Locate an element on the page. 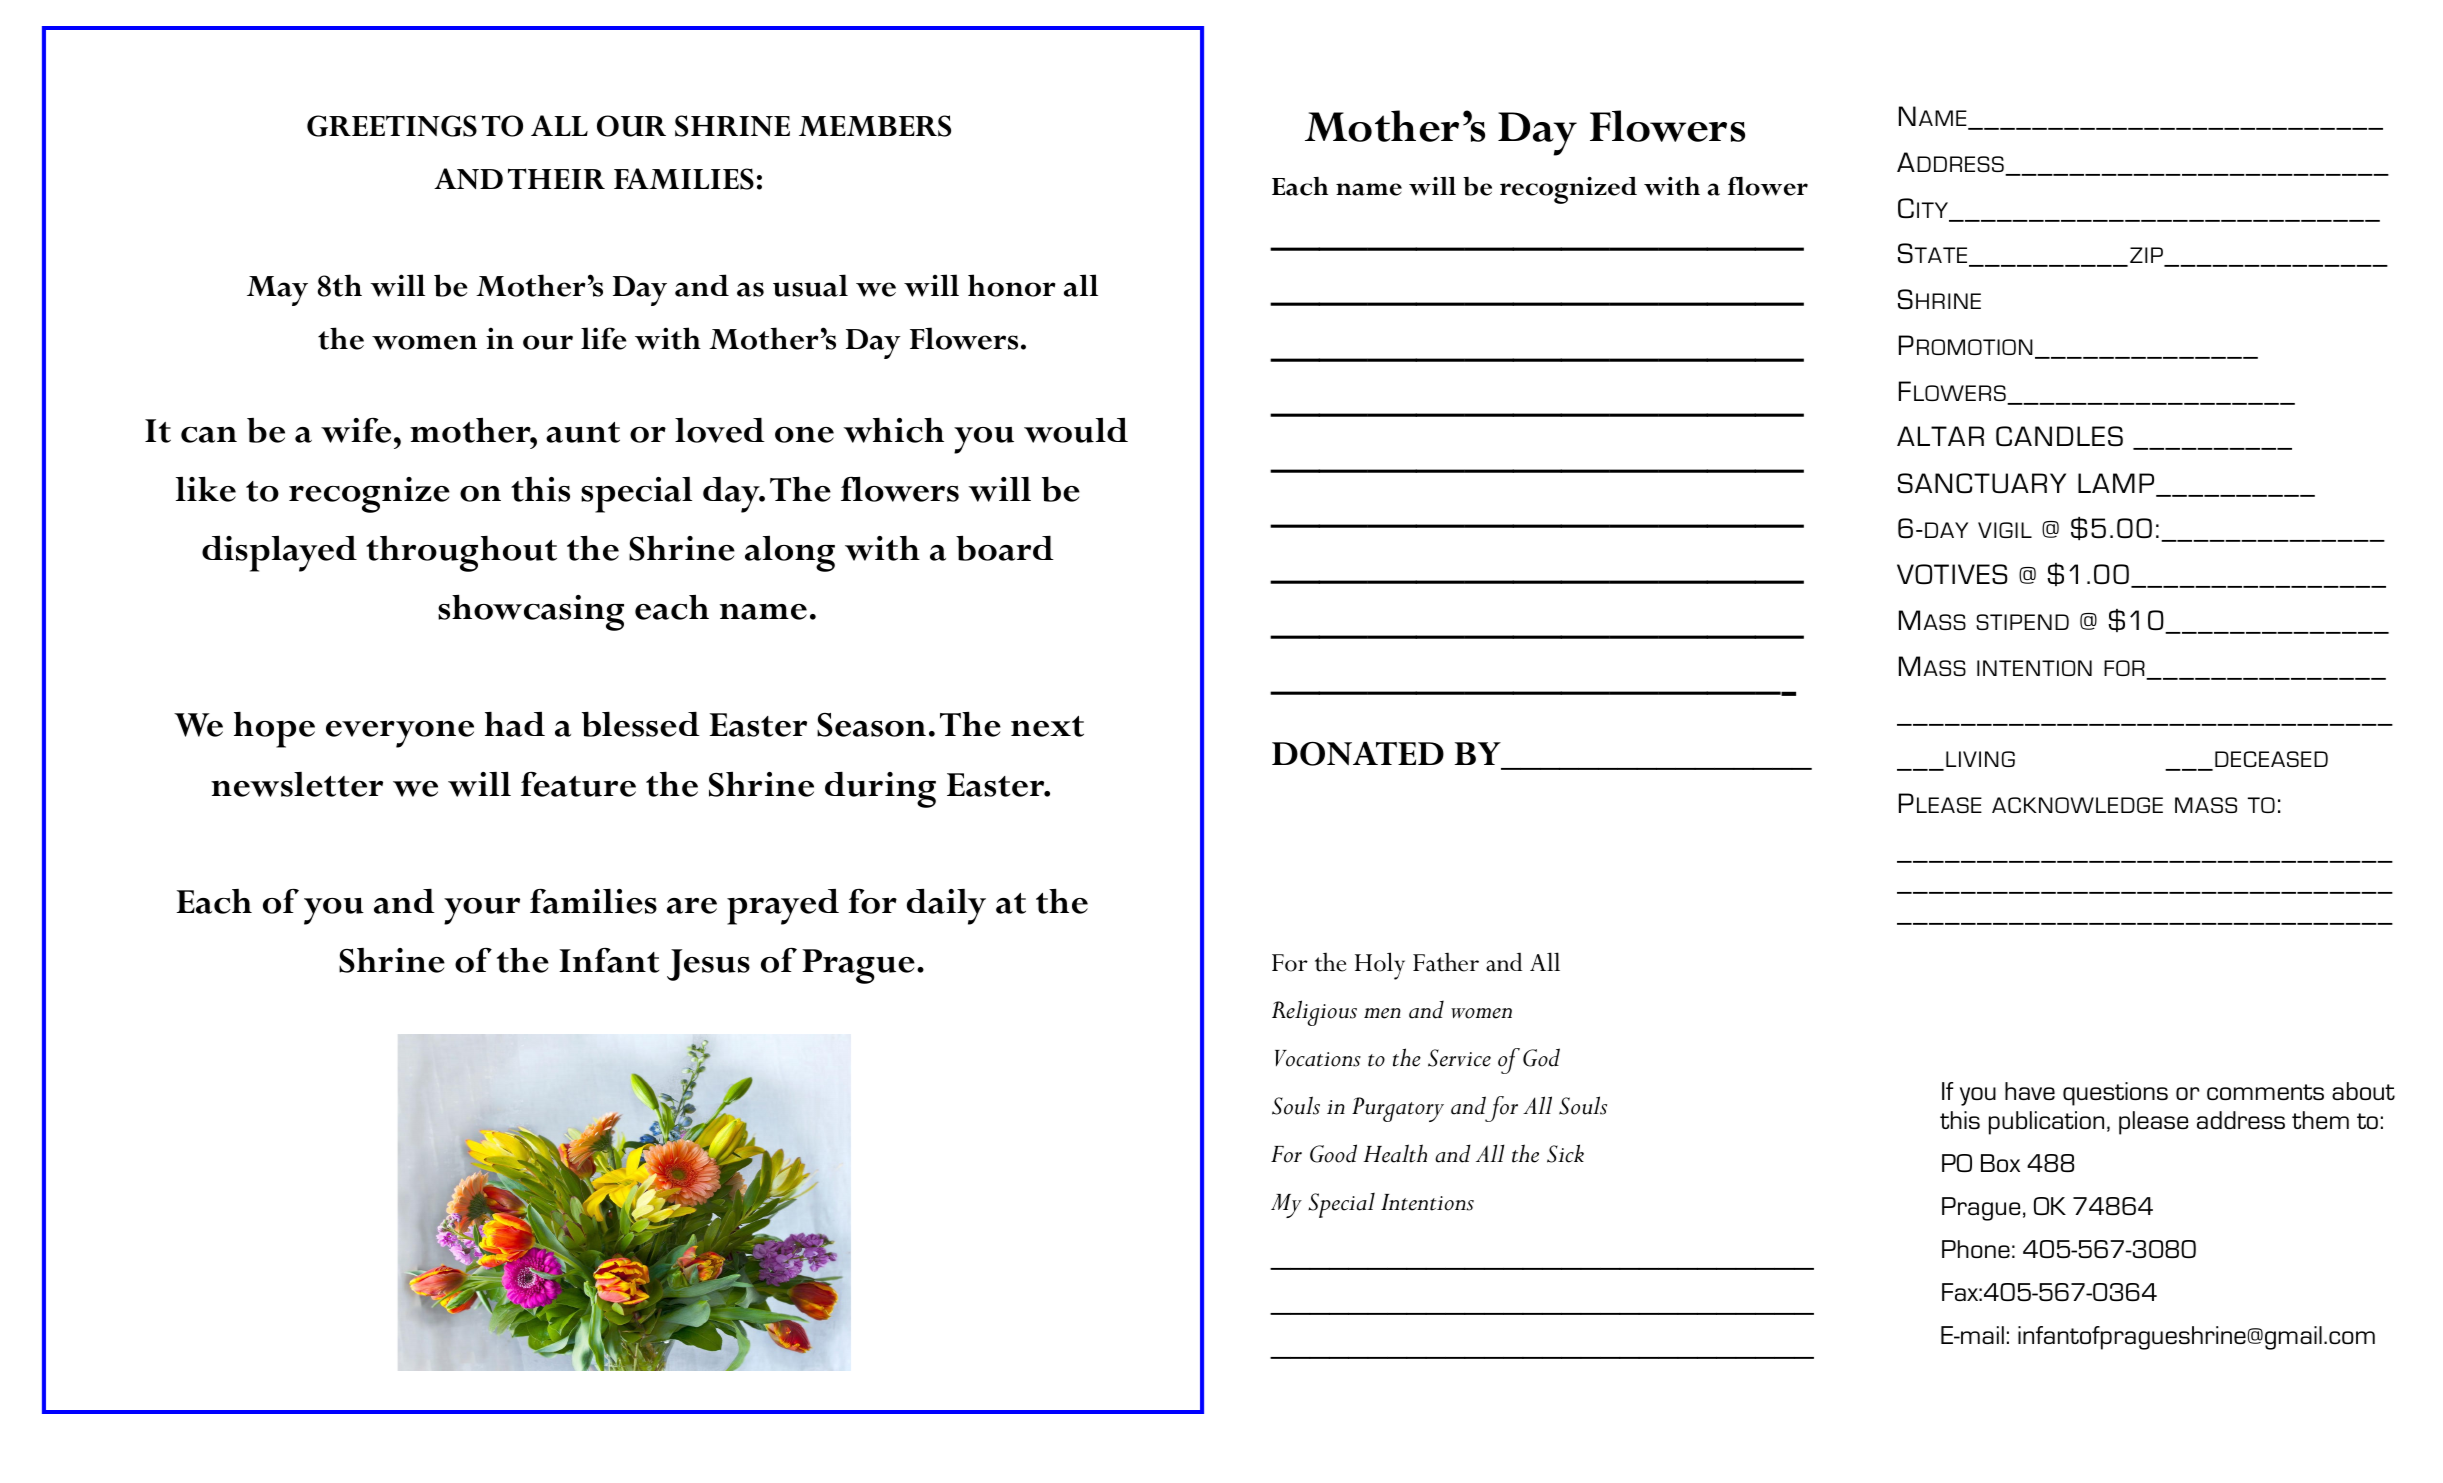 This image has width=2443, height=1483. Phone is located at coordinates (1976, 1249).
